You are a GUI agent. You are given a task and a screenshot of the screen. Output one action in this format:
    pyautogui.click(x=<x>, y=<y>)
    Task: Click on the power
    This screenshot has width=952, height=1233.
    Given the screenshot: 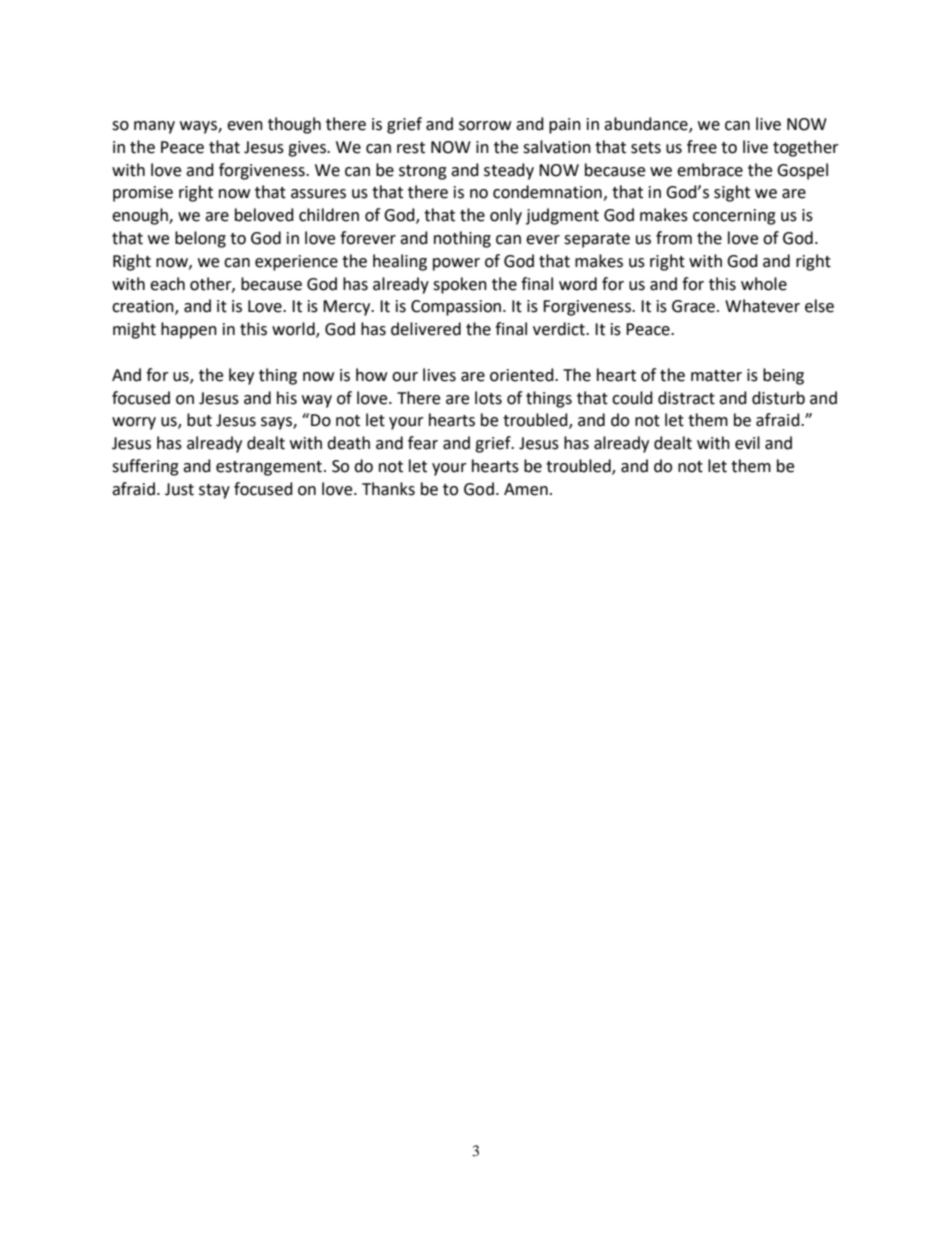 What is the action you would take?
    pyautogui.click(x=456, y=264)
